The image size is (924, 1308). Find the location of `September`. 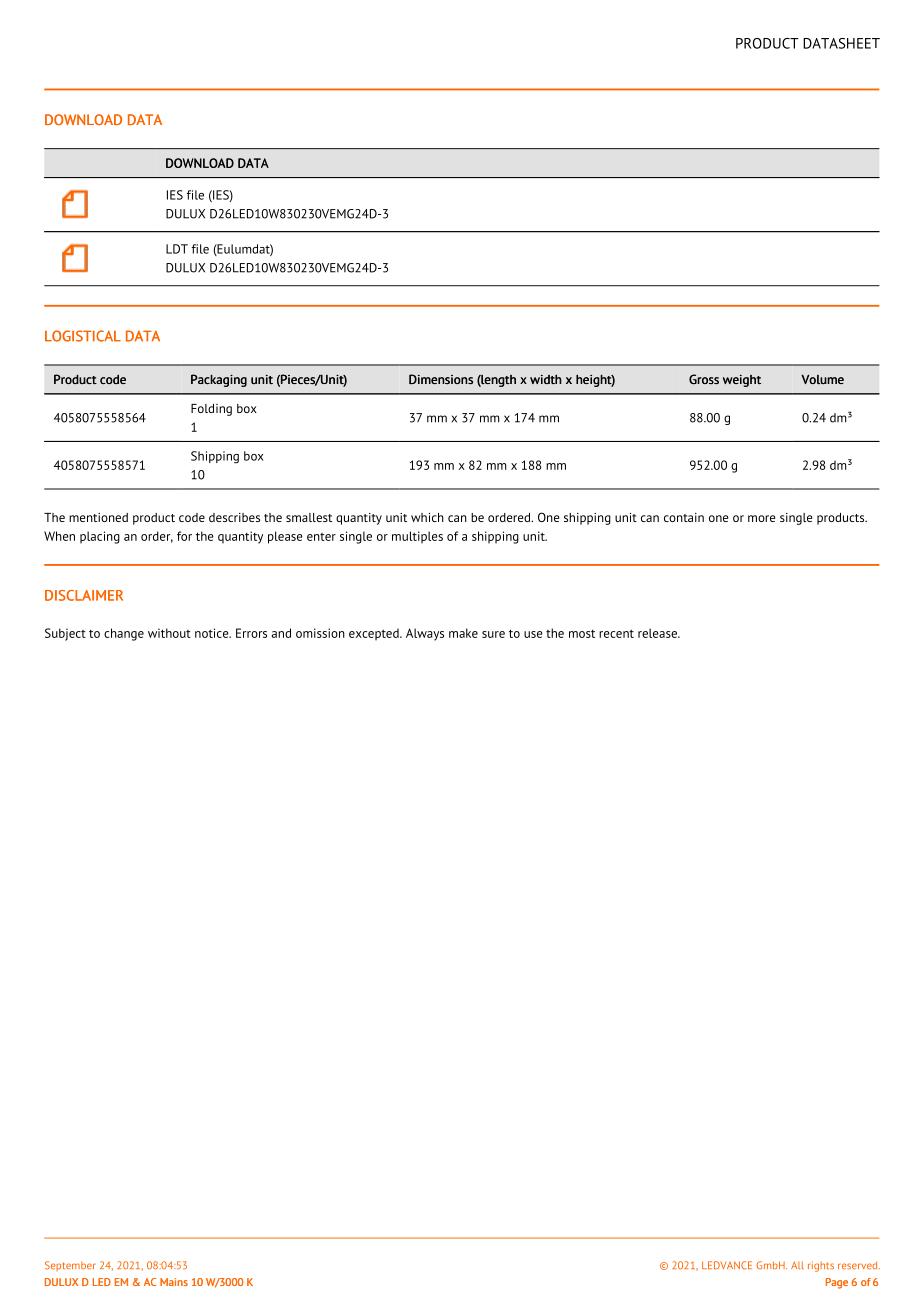

September is located at coordinates (70, 1266).
